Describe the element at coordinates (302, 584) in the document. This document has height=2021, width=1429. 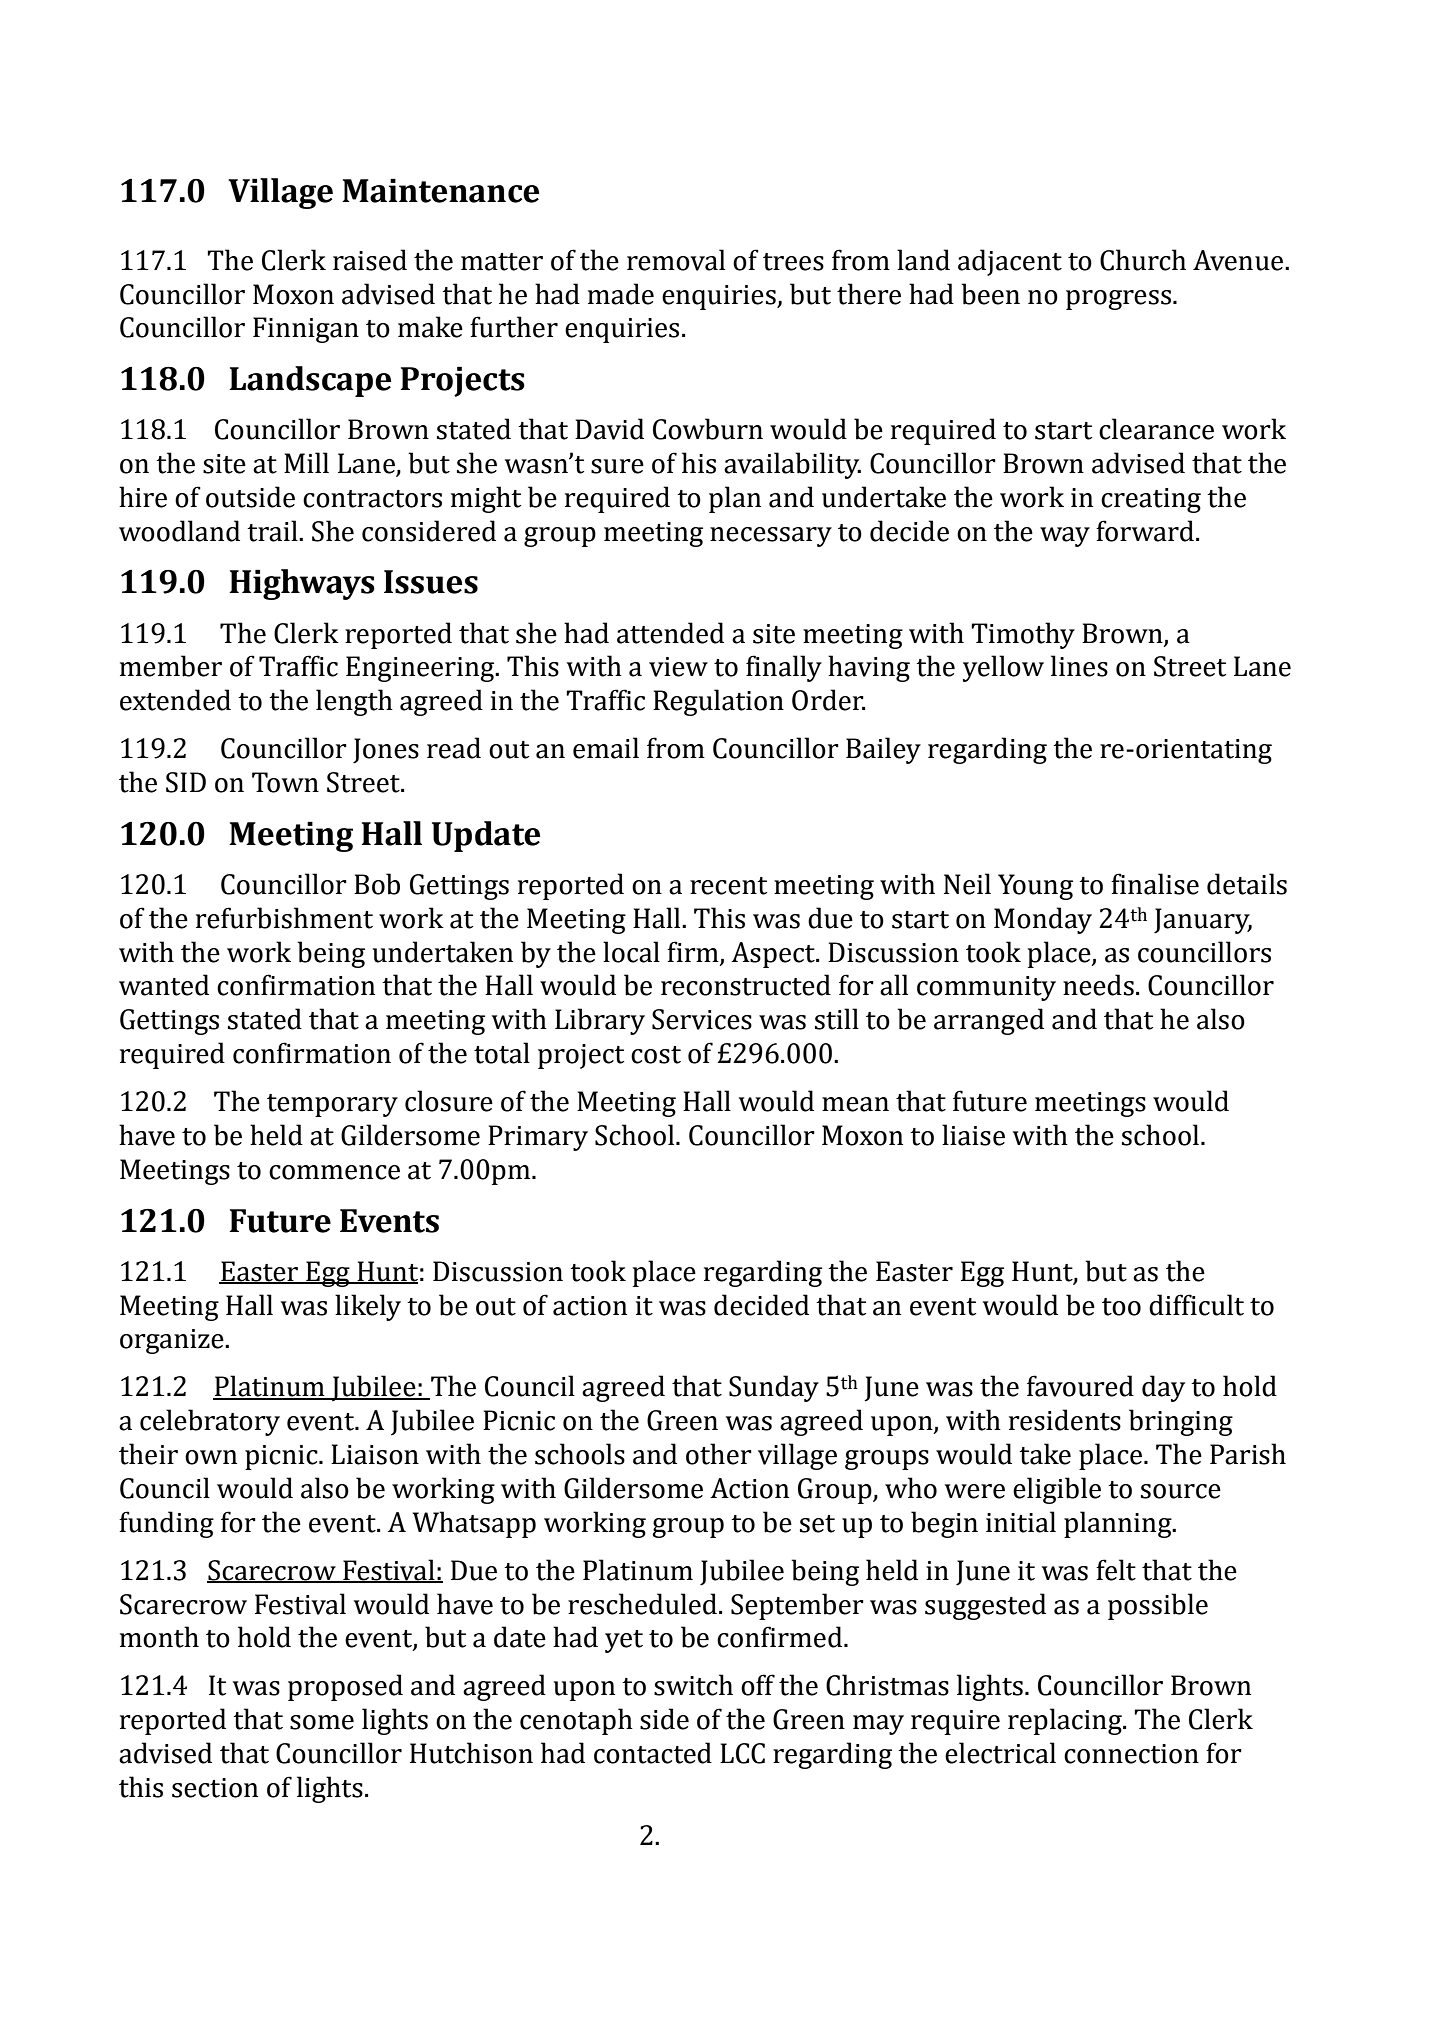
I see `Highways` at that location.
